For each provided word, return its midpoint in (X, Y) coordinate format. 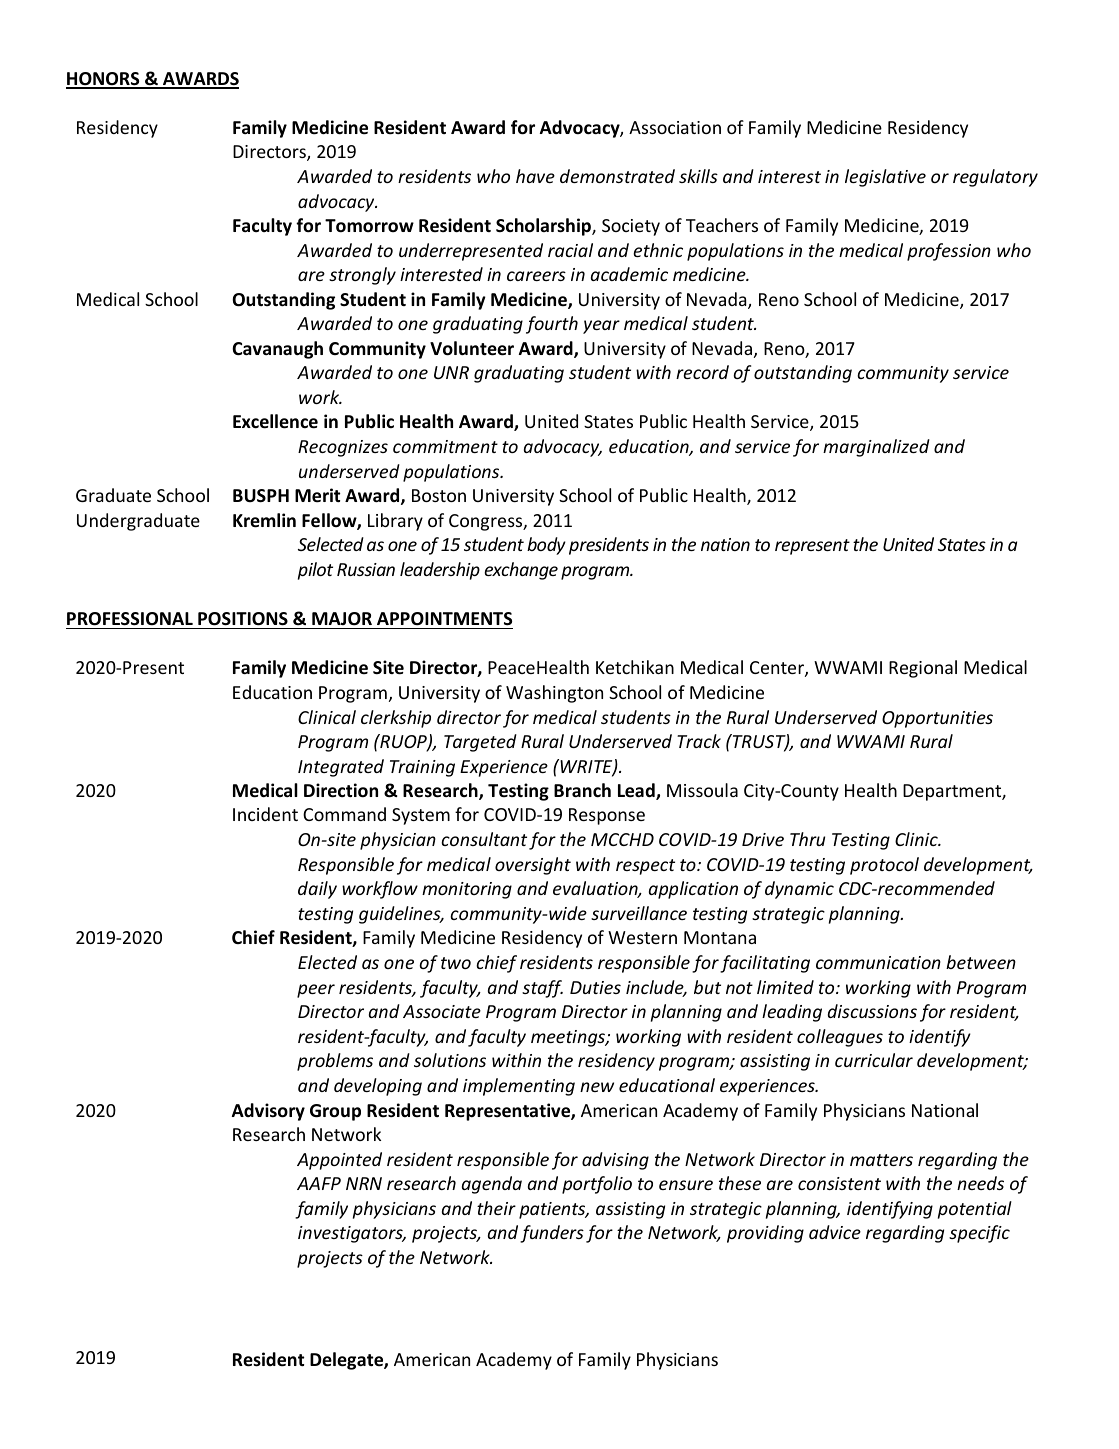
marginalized (876, 448)
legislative (885, 178)
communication (878, 962)
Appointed (339, 1161)
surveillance (639, 913)
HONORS (104, 80)
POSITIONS (243, 619)
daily (317, 890)
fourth (552, 325)
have (535, 176)
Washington (554, 694)
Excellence (275, 421)
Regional (923, 669)
